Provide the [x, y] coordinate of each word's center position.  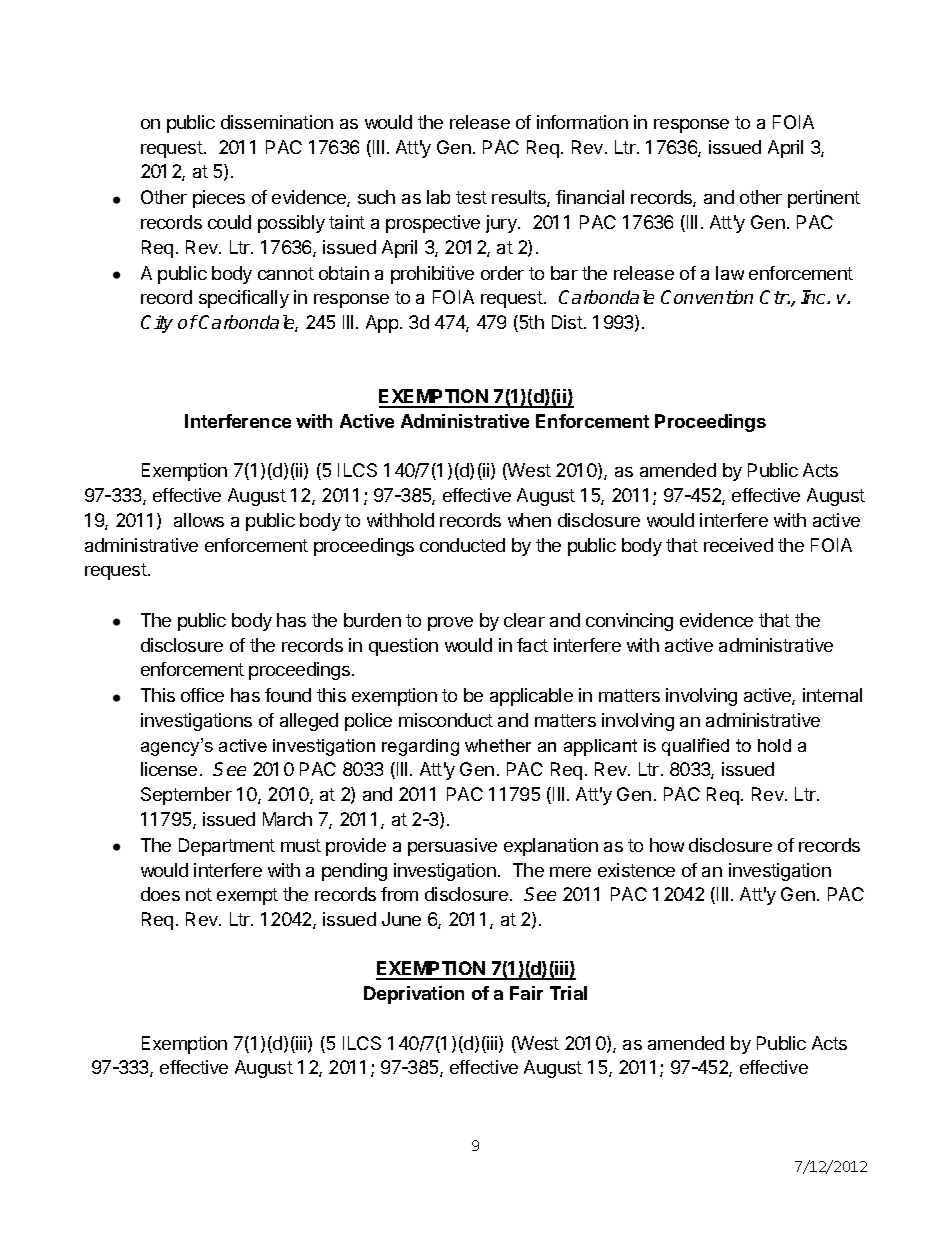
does [160, 894]
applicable [531, 697]
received [738, 545]
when [529, 520]
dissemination [277, 122]
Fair [526, 993]
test [471, 197]
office [202, 695]
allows [199, 520]
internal [832, 695]
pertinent [824, 199]
